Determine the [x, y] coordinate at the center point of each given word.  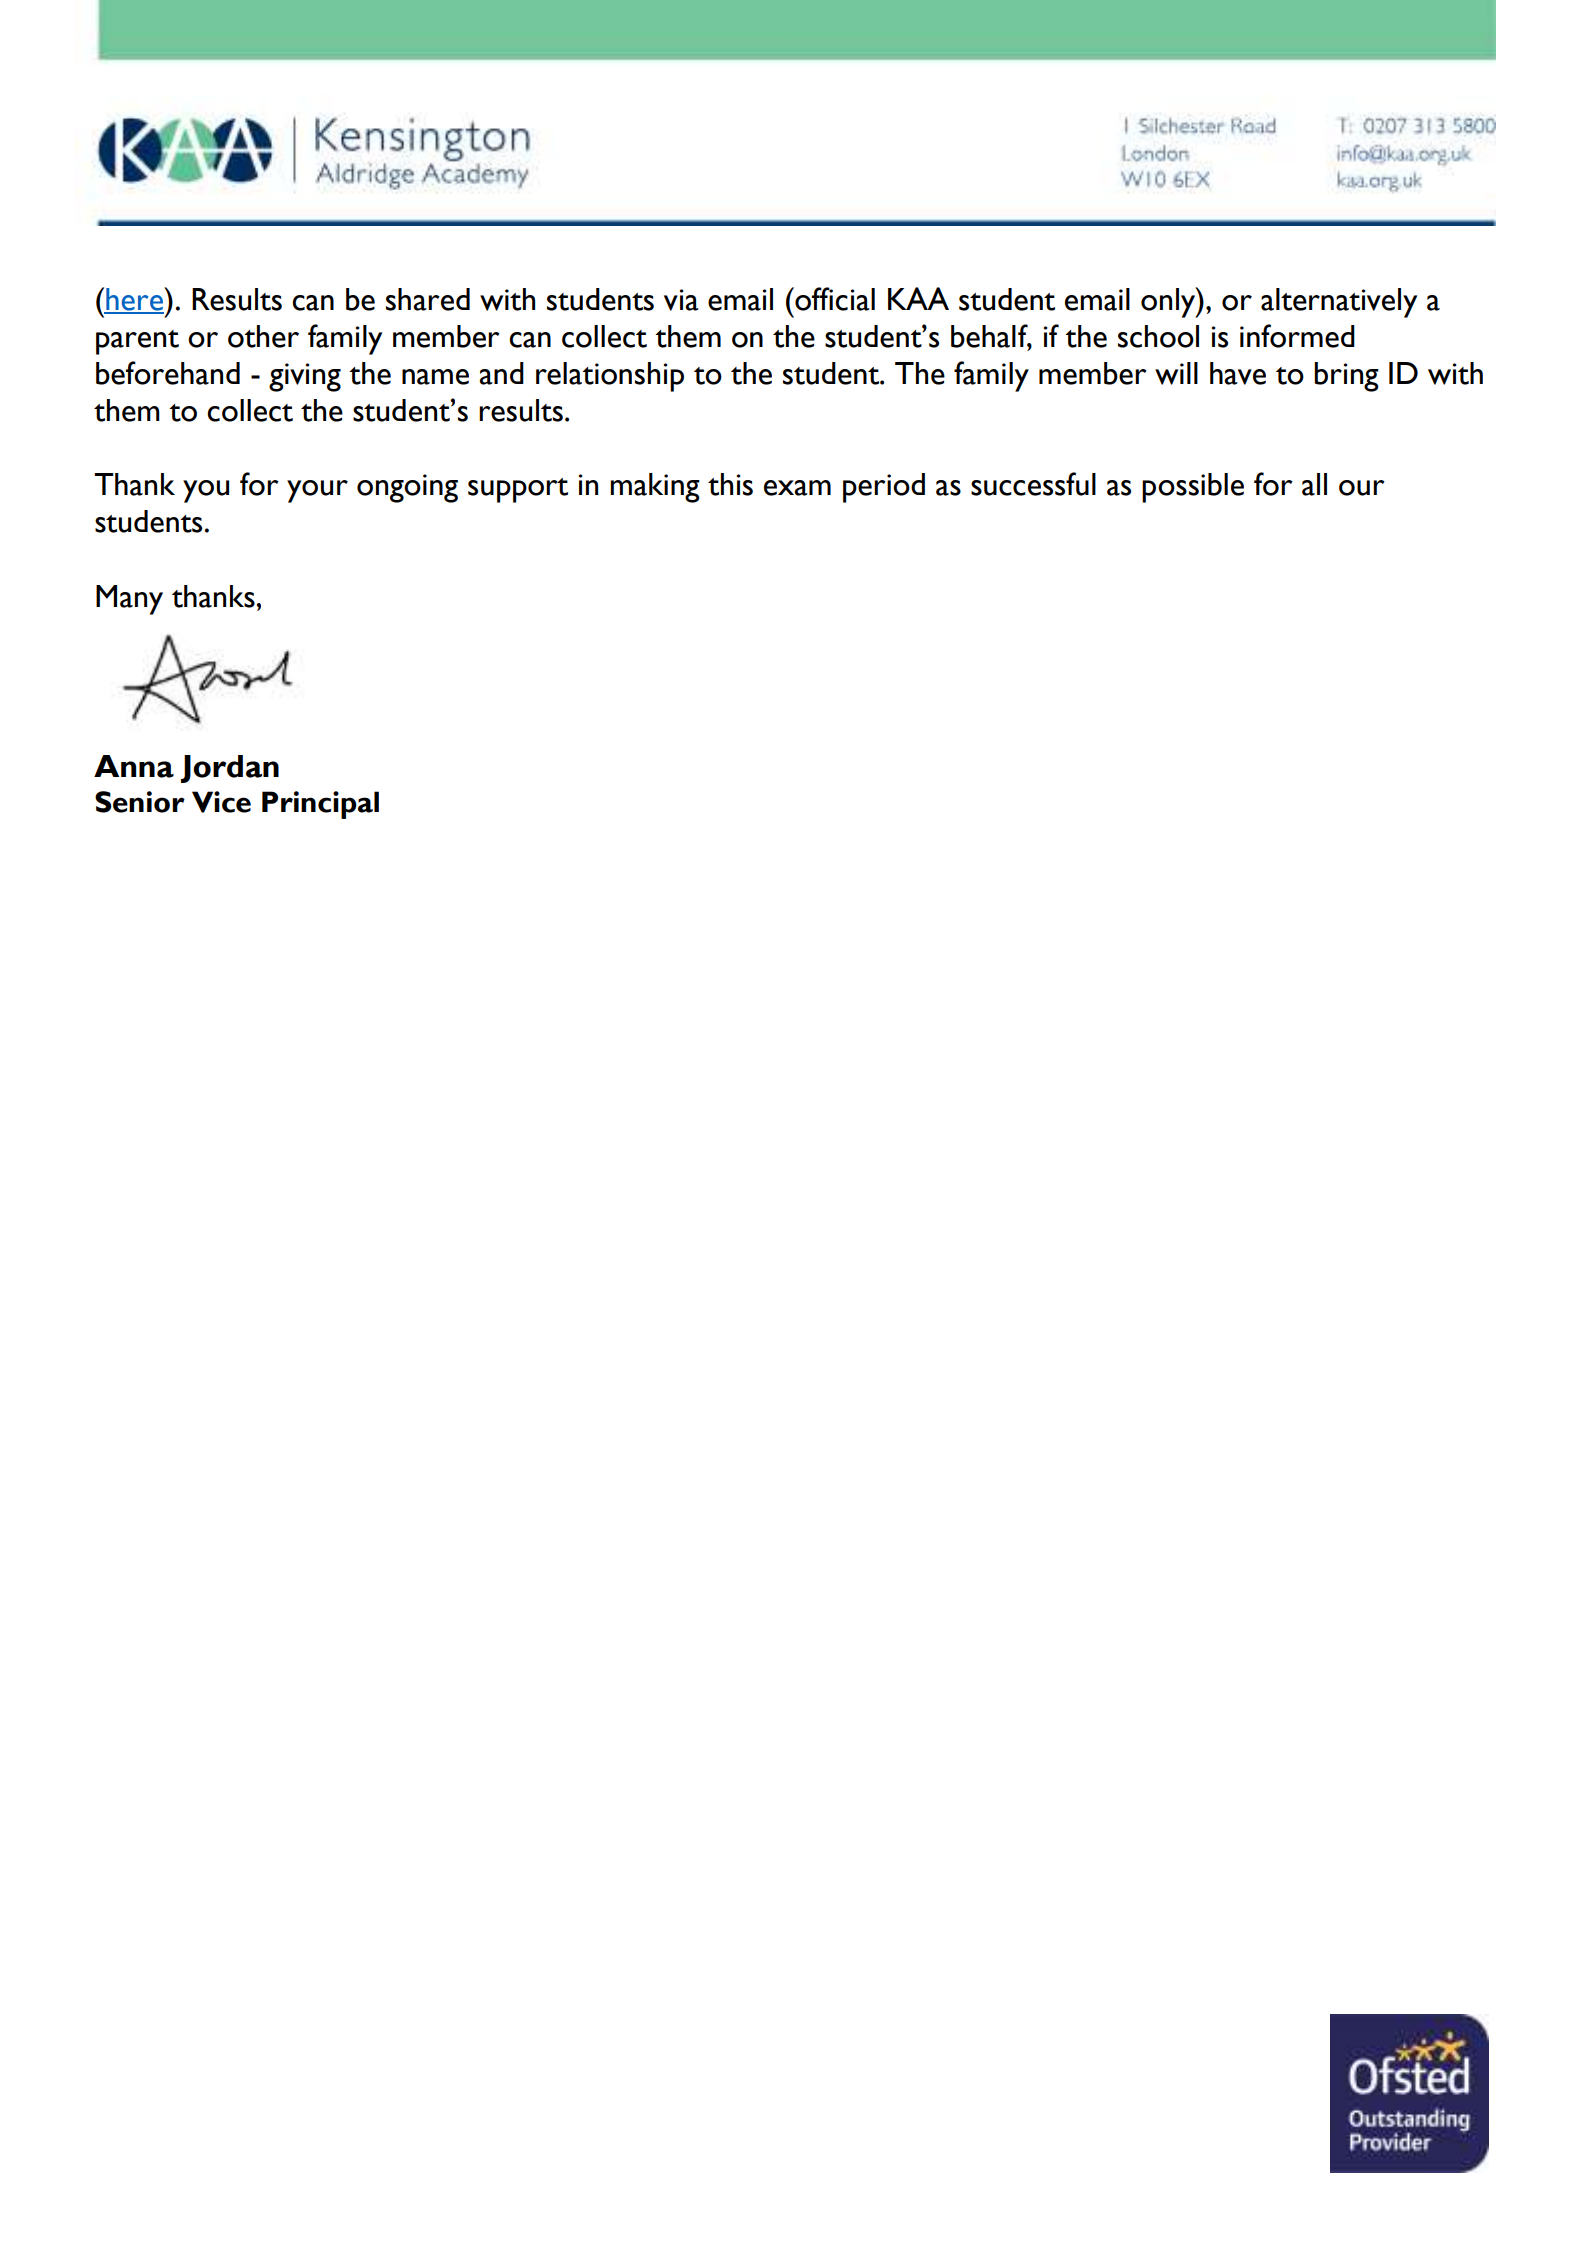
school [1158, 336]
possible [1193, 488]
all [1314, 484]
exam [797, 488]
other [263, 336]
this [730, 484]
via [681, 300]
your [317, 491]
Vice [221, 802]
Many [129, 600]
